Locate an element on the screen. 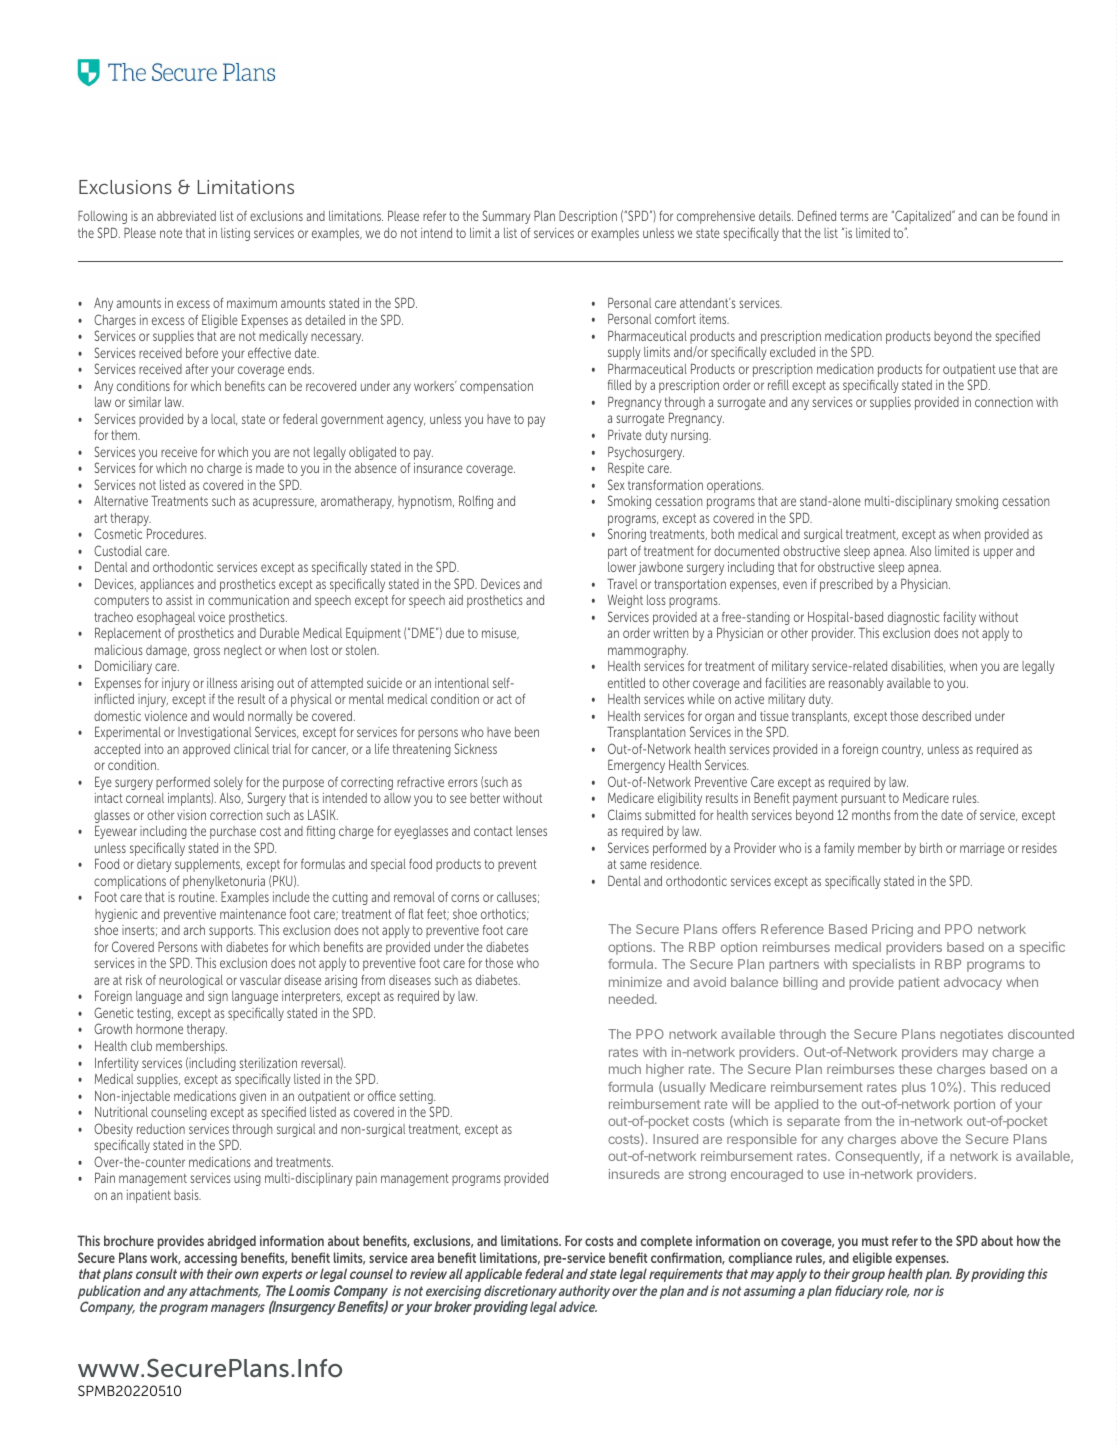  must is located at coordinates (875, 1241).
